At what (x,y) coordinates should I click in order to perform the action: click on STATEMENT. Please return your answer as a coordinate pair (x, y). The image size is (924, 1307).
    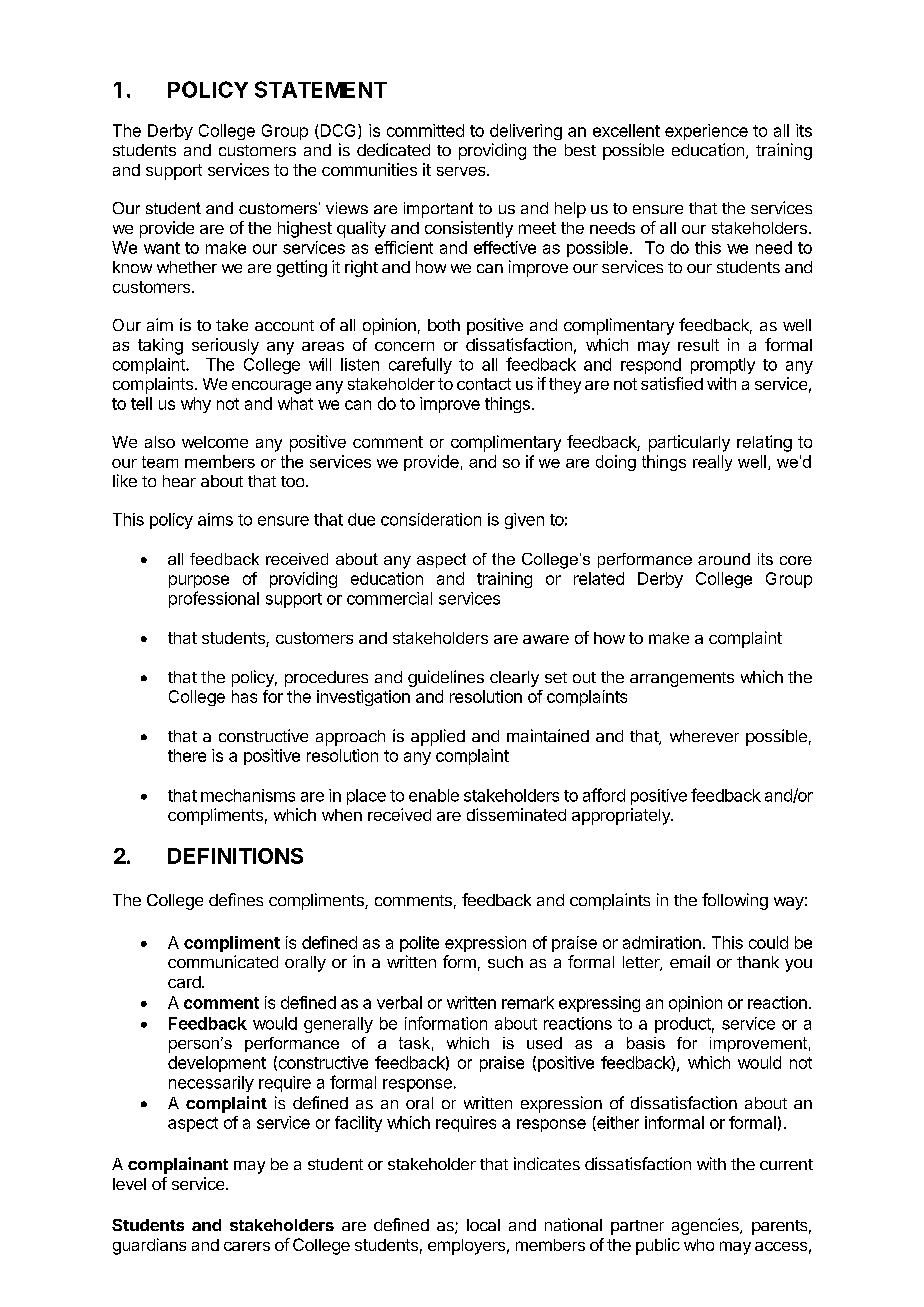
    Looking at the image, I should click on (321, 89).
